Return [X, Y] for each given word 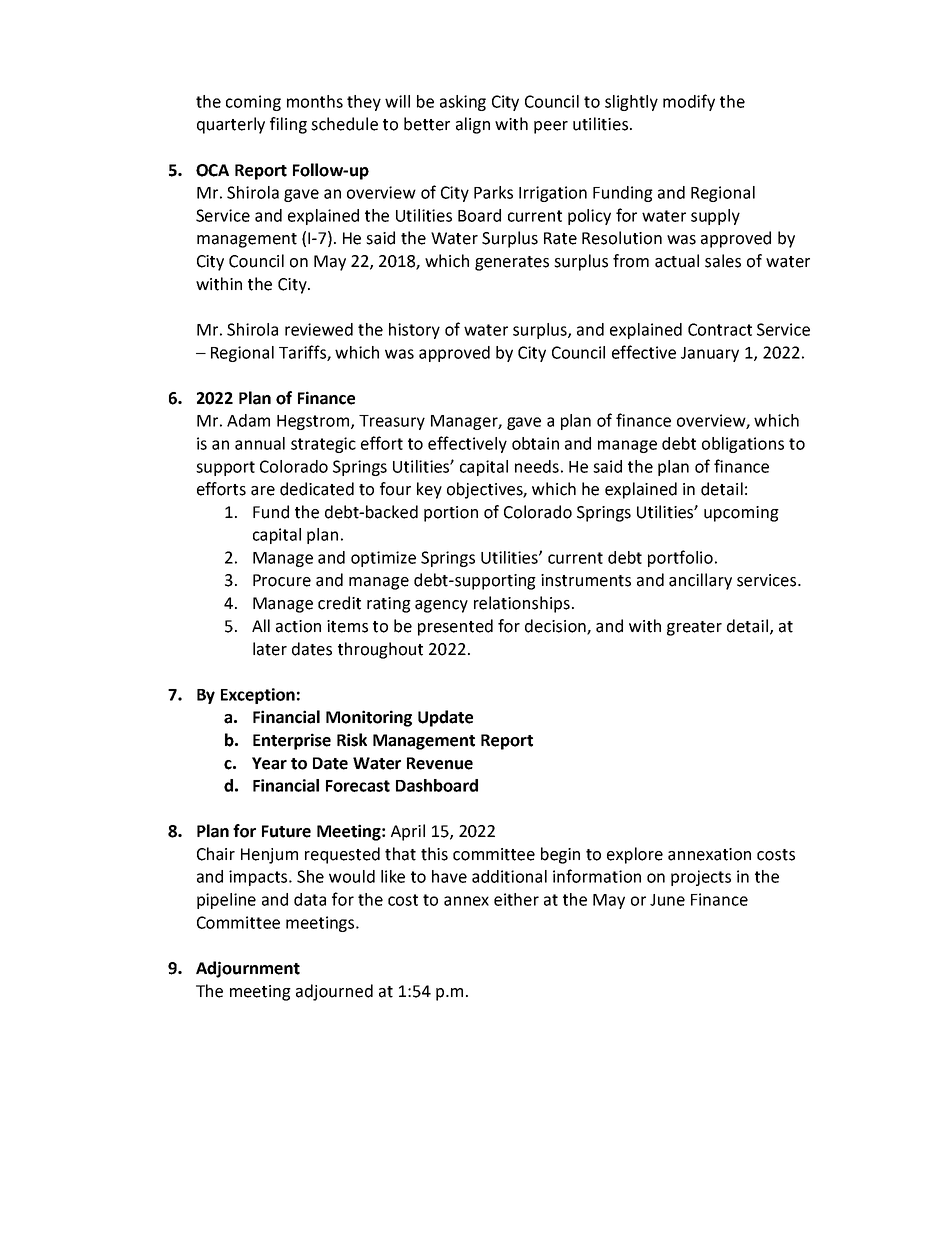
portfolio [680, 558]
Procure [282, 580]
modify [689, 102]
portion [451, 514]
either [516, 899]
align [473, 125]
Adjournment [248, 969]
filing [288, 125]
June [667, 900]
